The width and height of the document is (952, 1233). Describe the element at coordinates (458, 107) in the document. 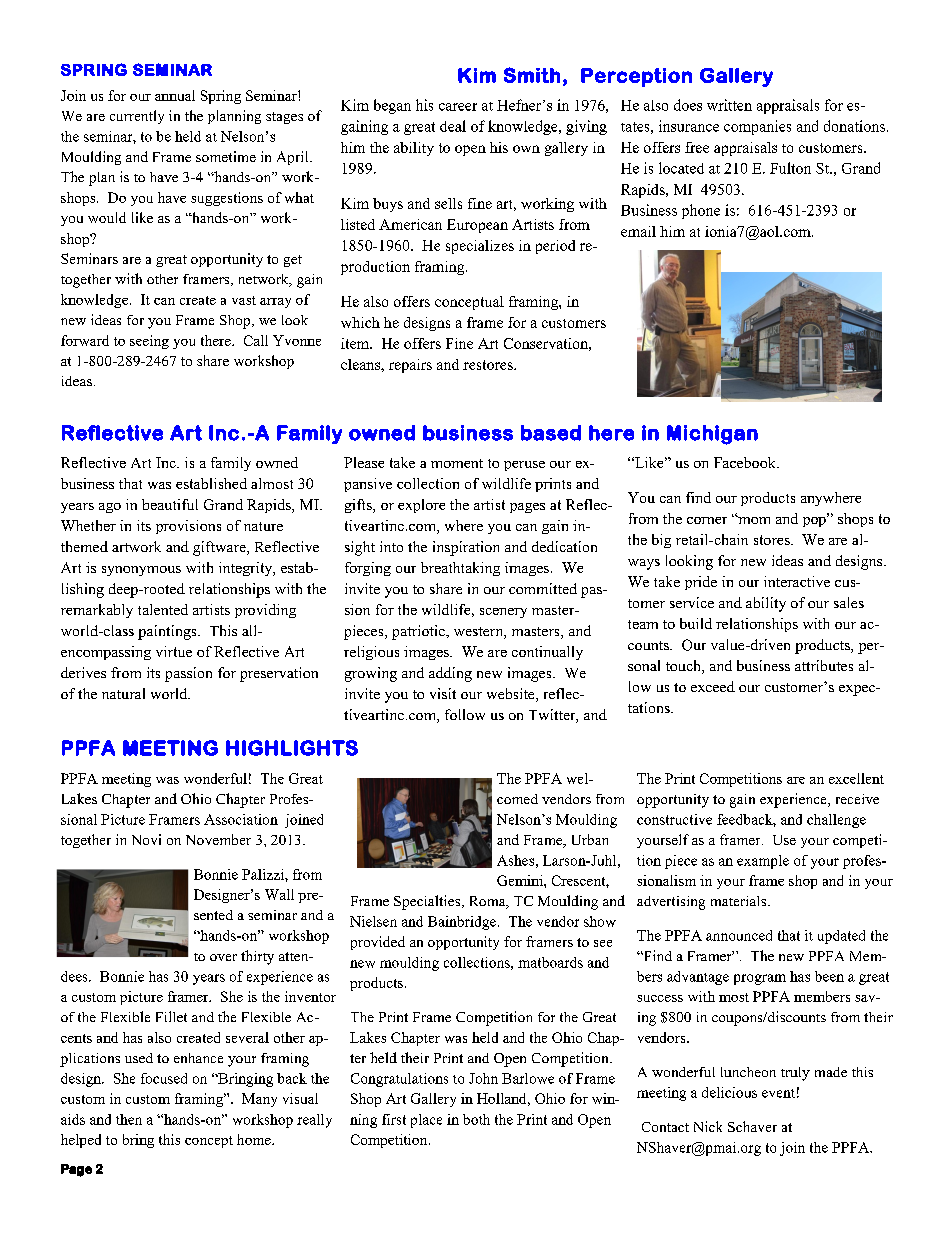

I see `career` at that location.
